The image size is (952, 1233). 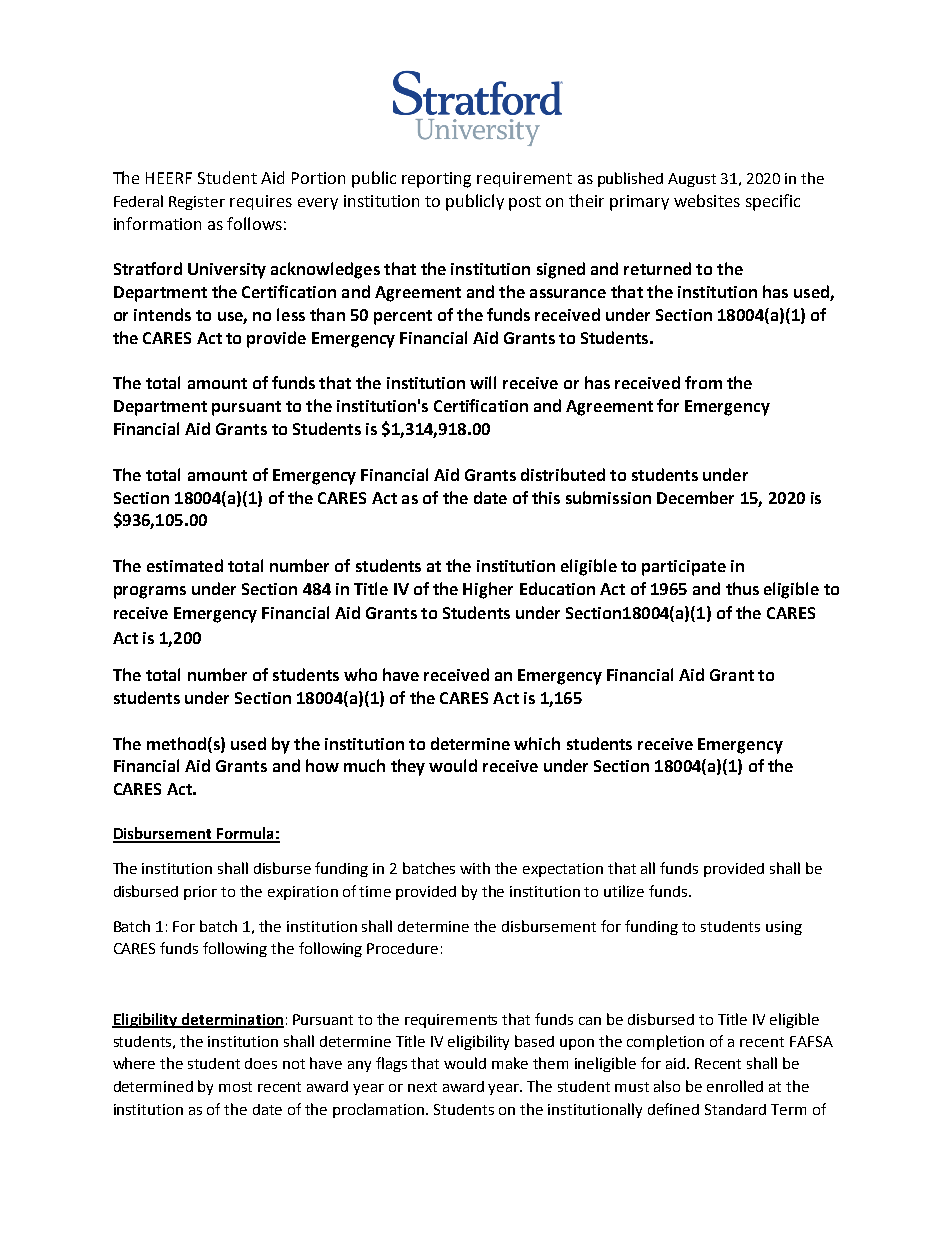 I want to click on most, so click(x=235, y=1087).
